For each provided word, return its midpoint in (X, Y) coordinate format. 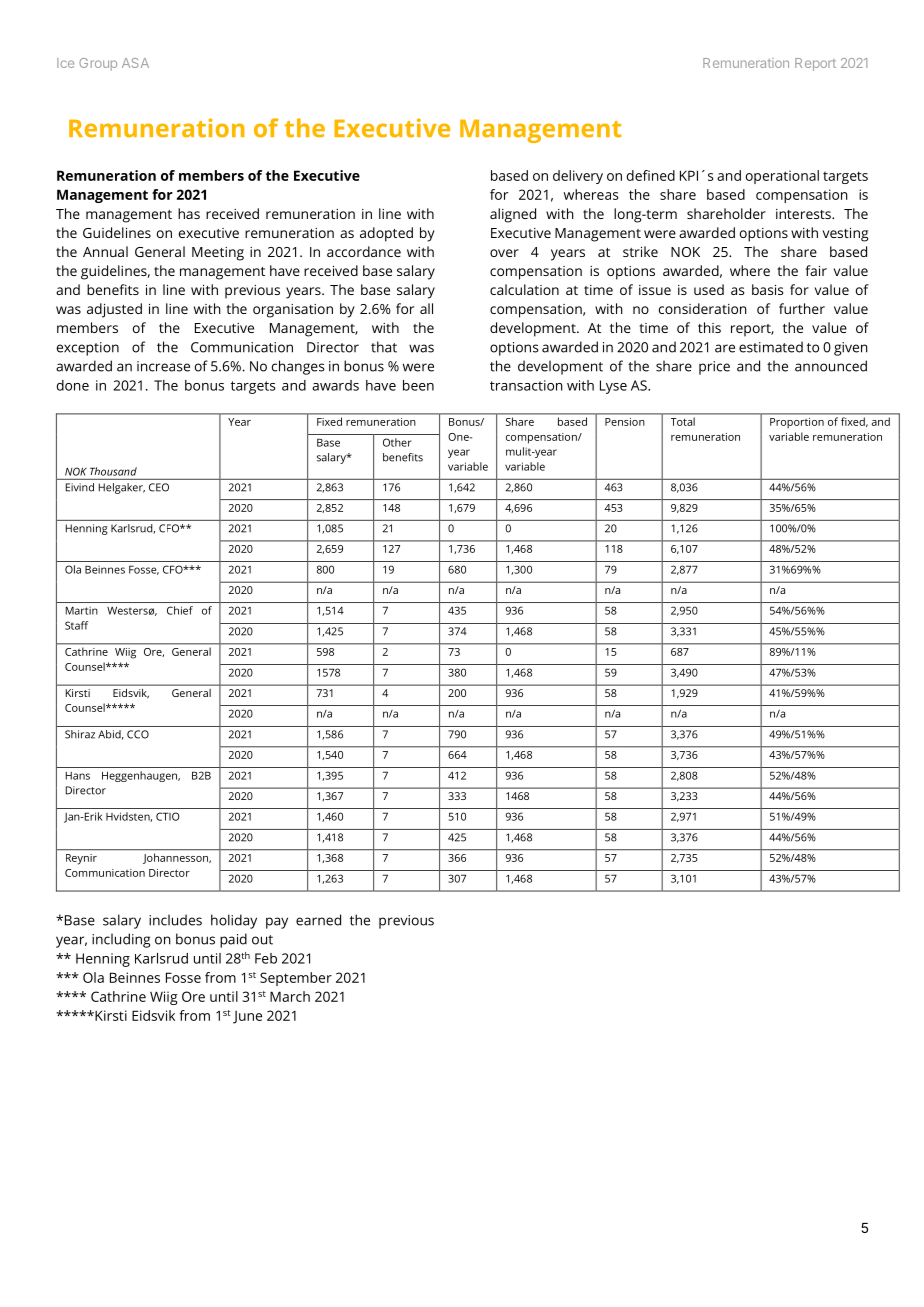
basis (767, 289)
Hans (78, 776)
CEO (159, 487)
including (121, 940)
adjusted (114, 310)
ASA (135, 63)
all (426, 308)
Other (397, 442)
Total (683, 422)
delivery (578, 177)
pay (277, 923)
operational (782, 177)
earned (318, 920)
